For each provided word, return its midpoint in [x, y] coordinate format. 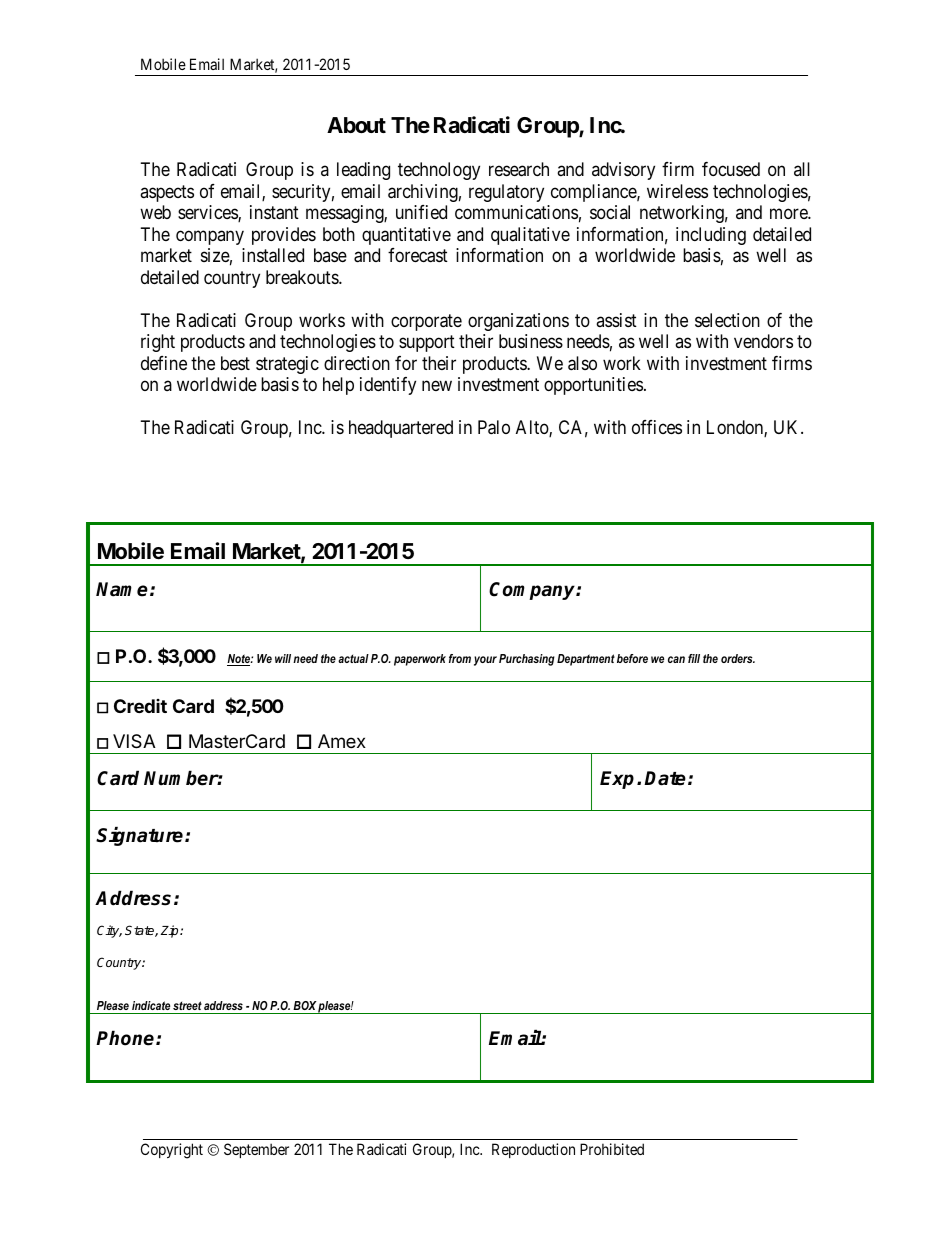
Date [665, 778]
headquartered [401, 429]
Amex [342, 741]
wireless [677, 191]
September [256, 1150]
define [164, 363]
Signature [141, 836]
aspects [167, 193]
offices [657, 427]
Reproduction [533, 1150]
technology [439, 171]
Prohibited [612, 1149]
